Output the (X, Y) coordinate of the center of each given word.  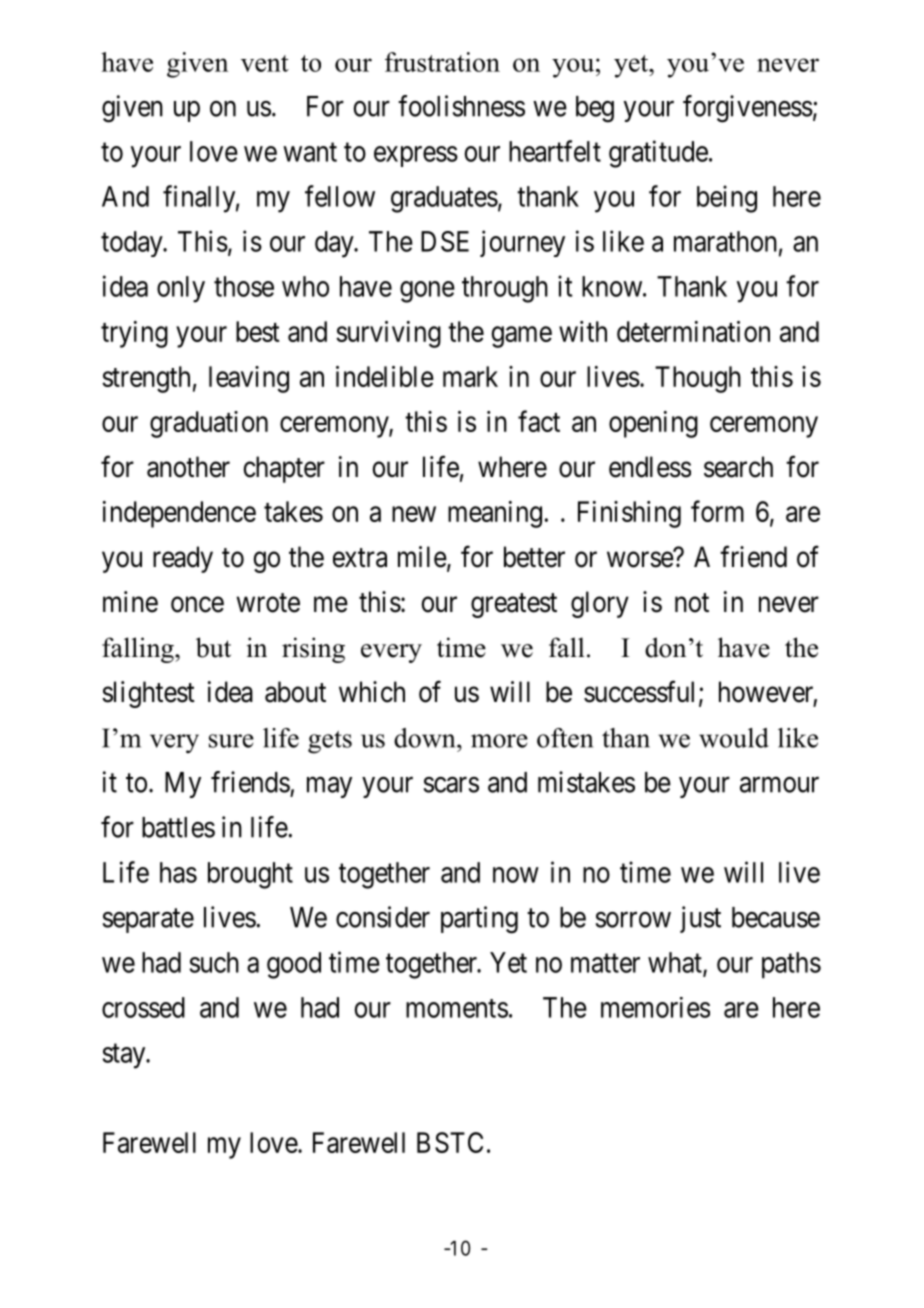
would (734, 738)
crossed (143, 1007)
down (426, 738)
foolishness (461, 106)
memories (655, 1007)
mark (470, 376)
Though (698, 379)
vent (265, 63)
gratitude (658, 154)
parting (479, 920)
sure (231, 741)
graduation (209, 424)
